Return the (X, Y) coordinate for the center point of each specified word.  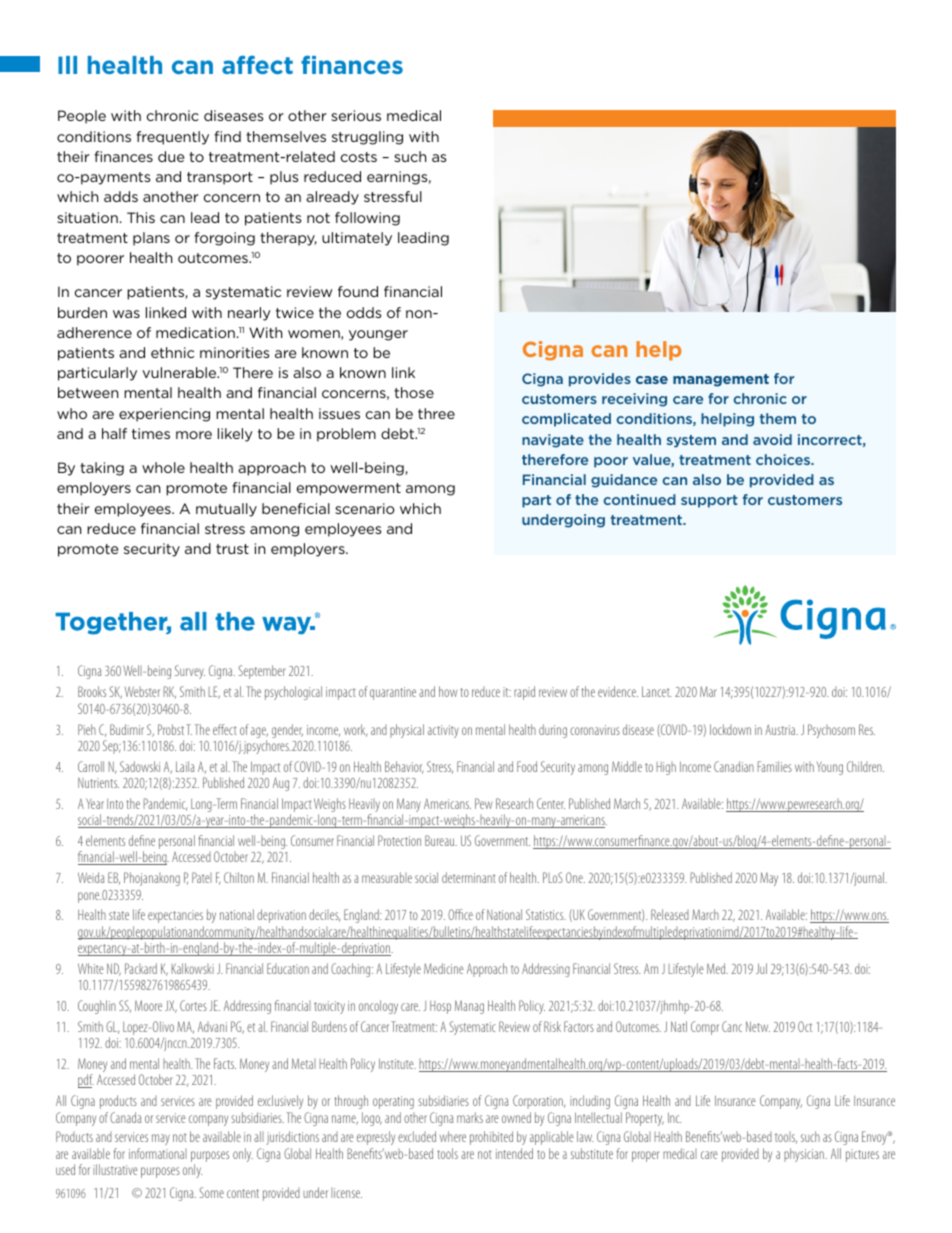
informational (158, 1153)
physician (805, 1155)
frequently (172, 138)
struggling (367, 138)
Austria (781, 729)
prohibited (491, 1138)
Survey (190, 672)
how (448, 691)
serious (356, 115)
